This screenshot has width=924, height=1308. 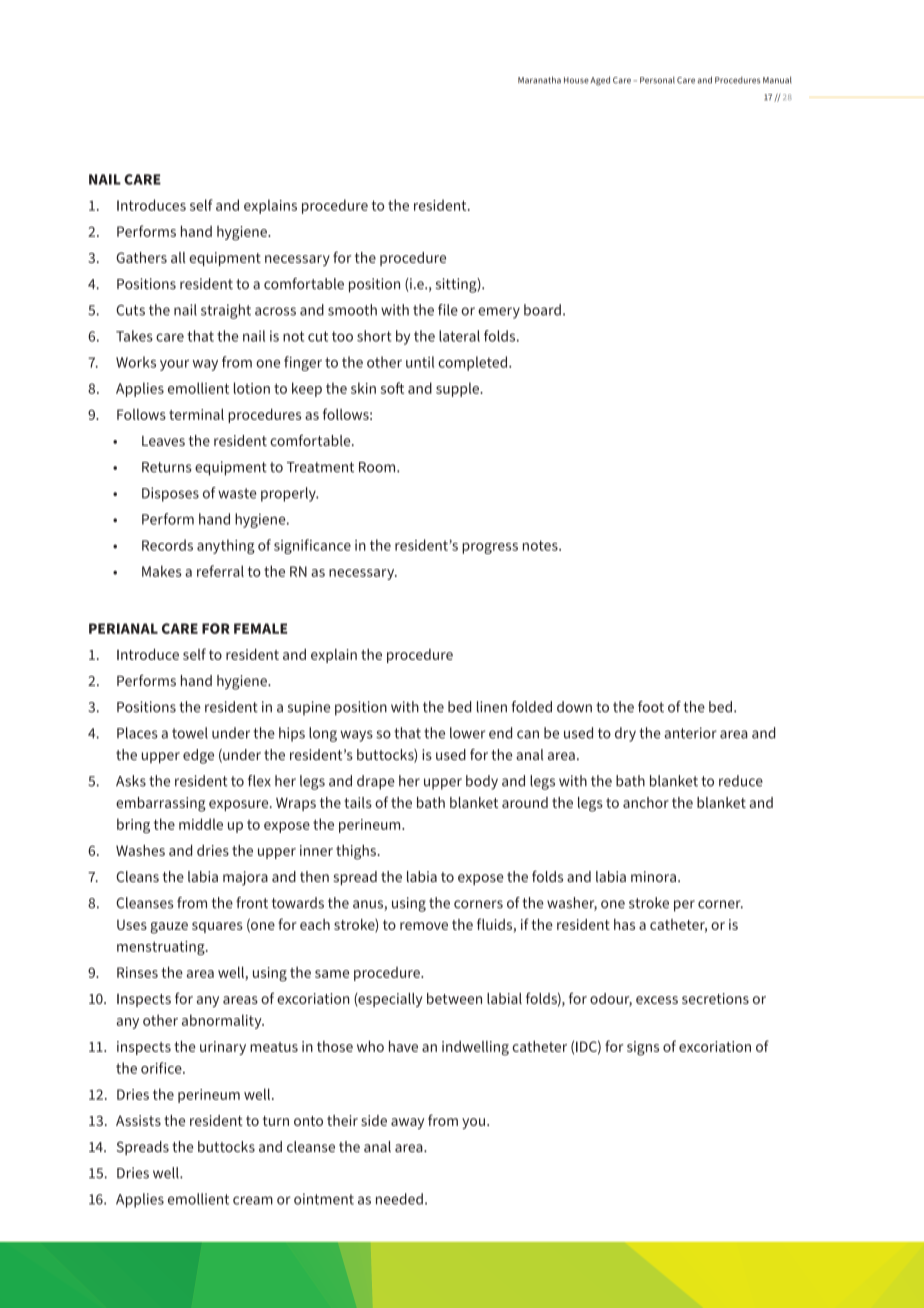 What do you see at coordinates (237, 493) in the screenshot?
I see `waste` at bounding box center [237, 493].
